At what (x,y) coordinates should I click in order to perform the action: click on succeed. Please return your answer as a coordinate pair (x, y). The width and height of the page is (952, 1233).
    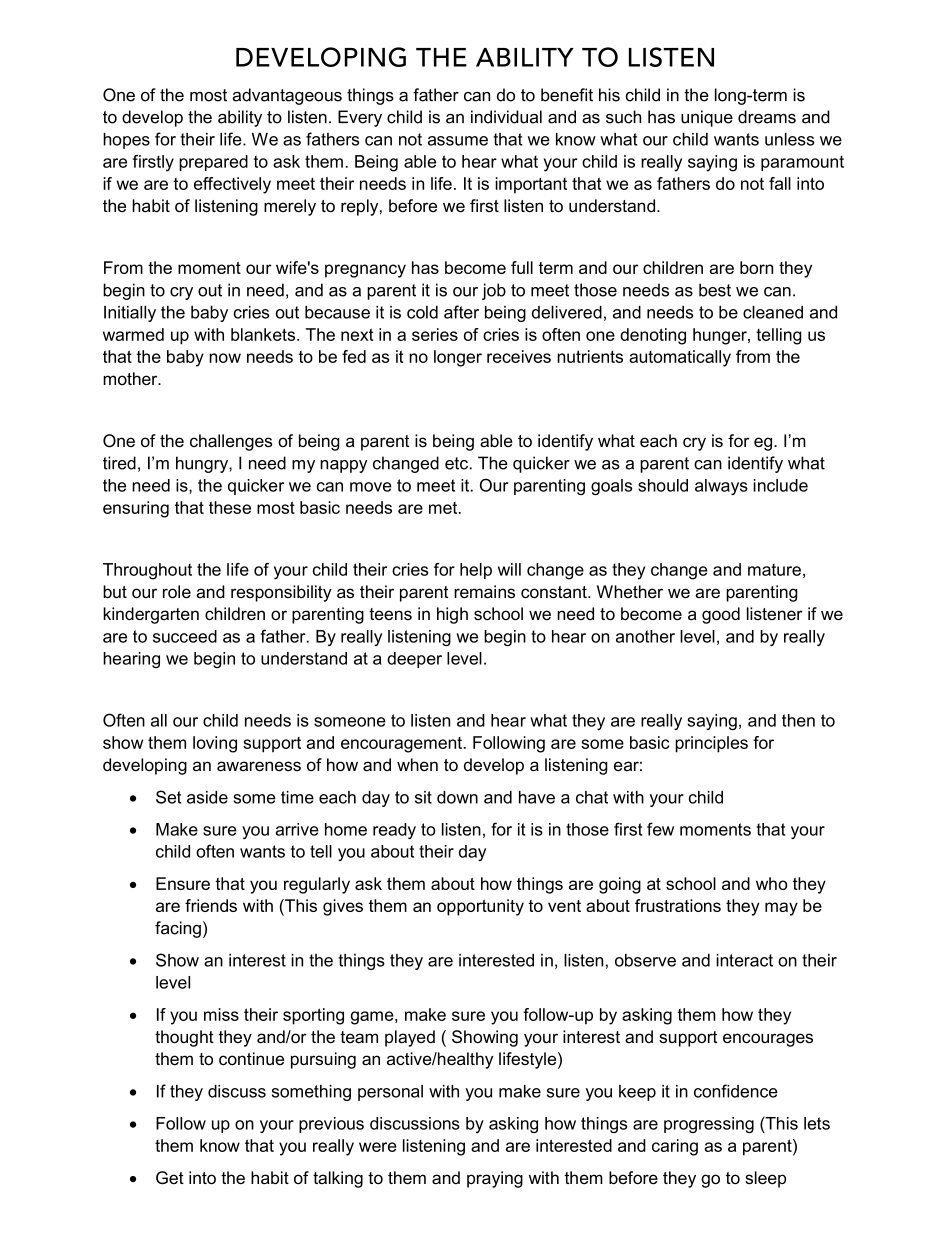
    Looking at the image, I should click on (185, 636).
